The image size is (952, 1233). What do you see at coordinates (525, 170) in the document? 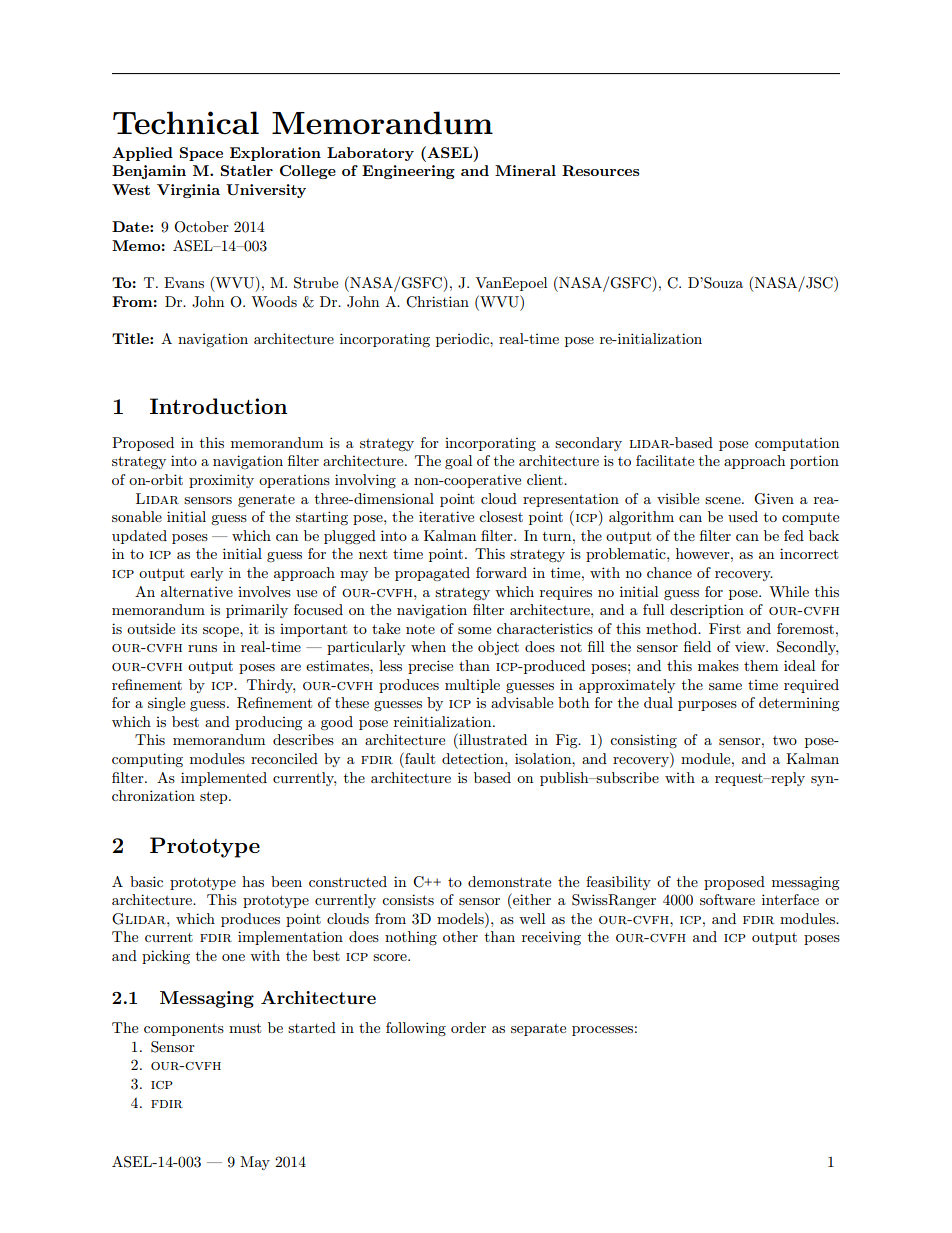
I see `Mineral` at bounding box center [525, 170].
